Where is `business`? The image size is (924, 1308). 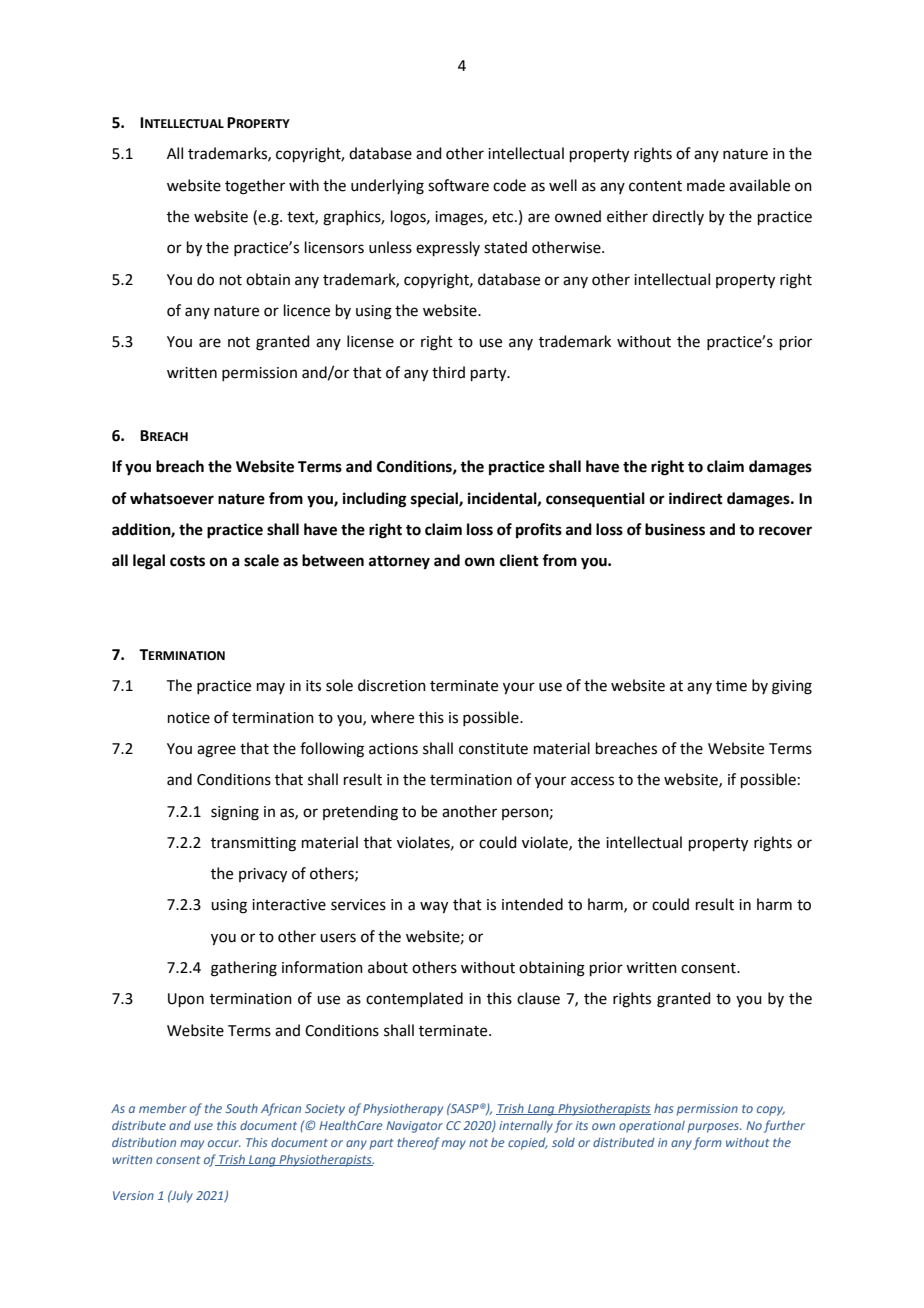 business is located at coordinates (675, 529).
